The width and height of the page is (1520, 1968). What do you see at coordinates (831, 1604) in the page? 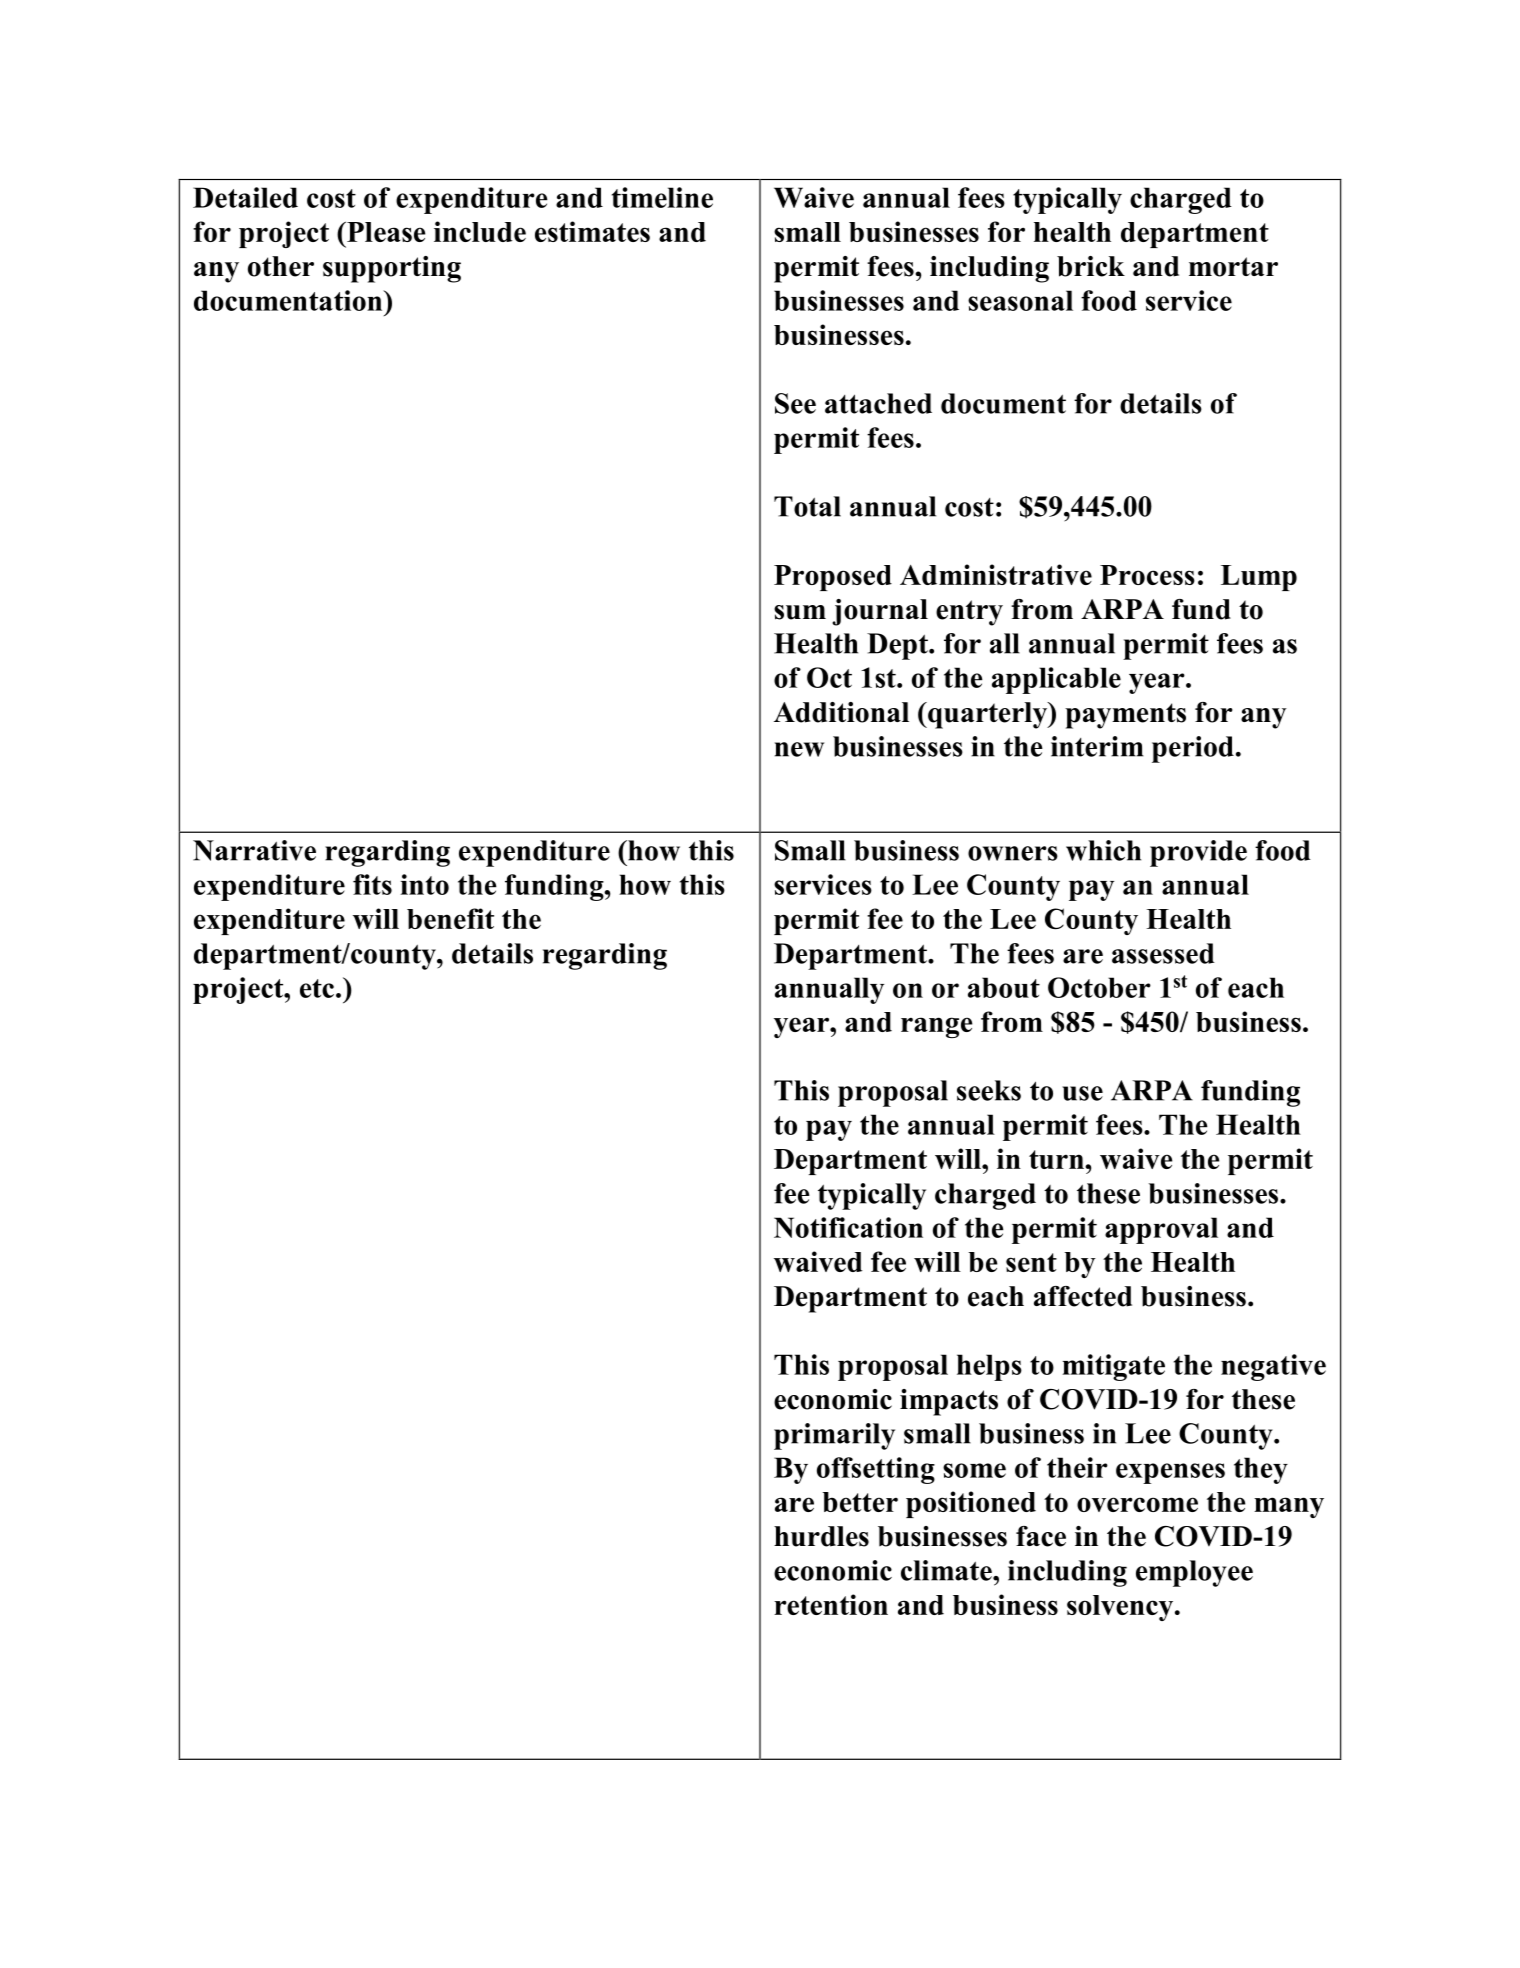
I see `retention` at bounding box center [831, 1604].
